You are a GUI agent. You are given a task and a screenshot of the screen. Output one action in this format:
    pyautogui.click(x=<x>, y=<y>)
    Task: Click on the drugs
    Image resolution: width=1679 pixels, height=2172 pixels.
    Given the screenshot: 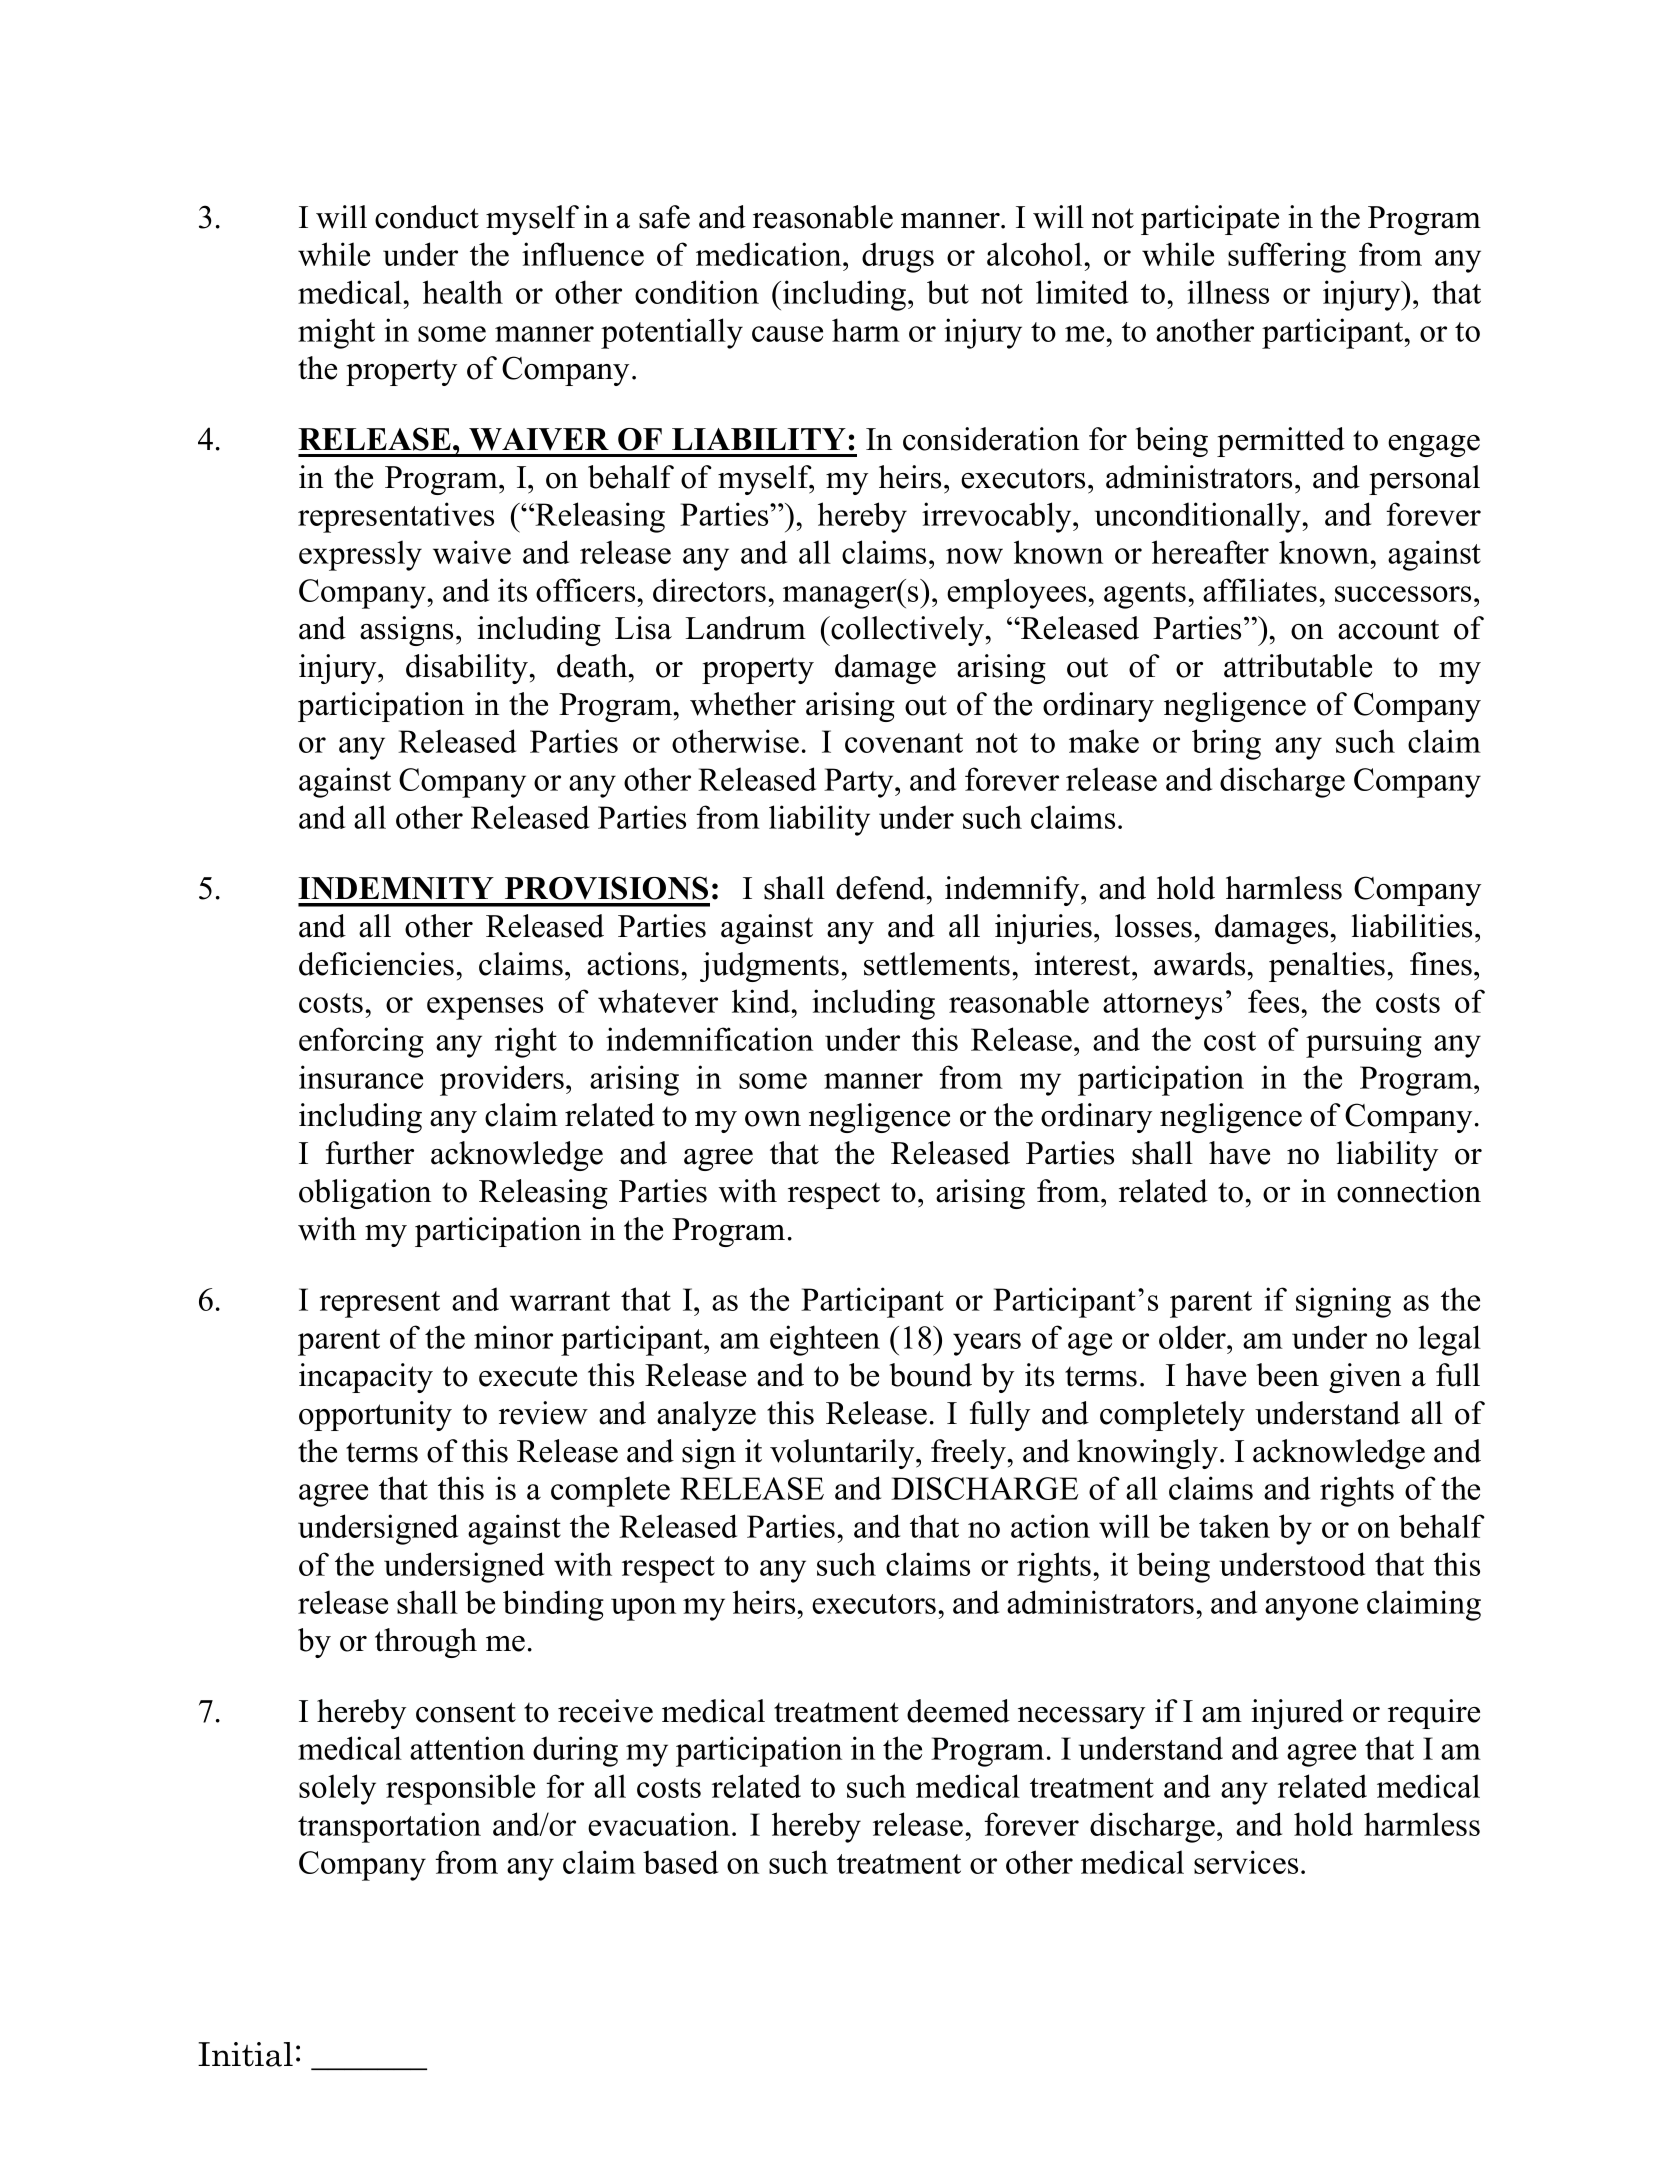 What is the action you would take?
    pyautogui.click(x=898, y=257)
